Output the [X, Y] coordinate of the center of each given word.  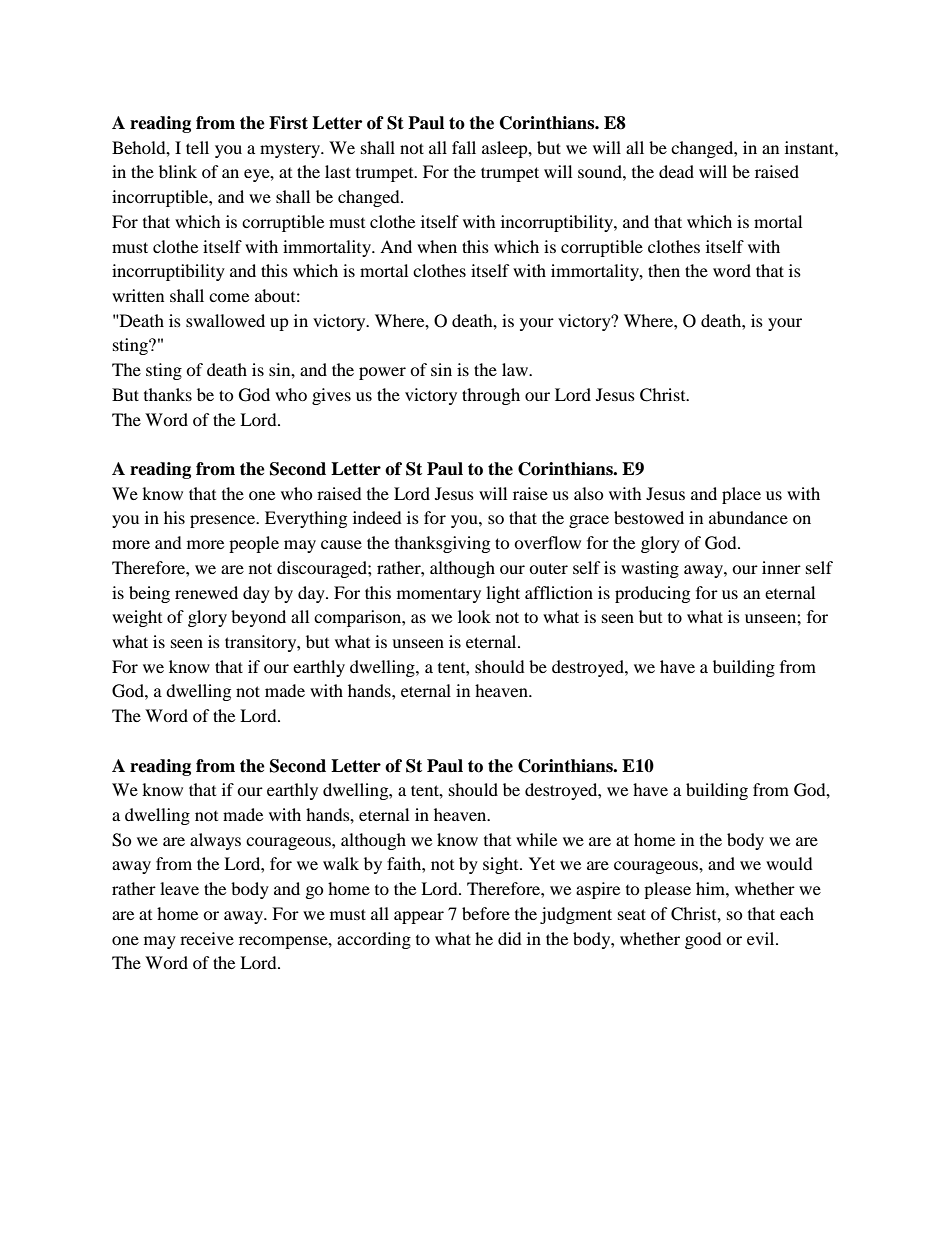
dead [676, 171]
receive [207, 938]
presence [224, 521]
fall [464, 147]
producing [652, 594]
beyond [258, 618]
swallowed [225, 320]
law [516, 369]
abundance [748, 517]
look [474, 616]
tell [197, 147]
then [664, 270]
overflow [547, 542]
